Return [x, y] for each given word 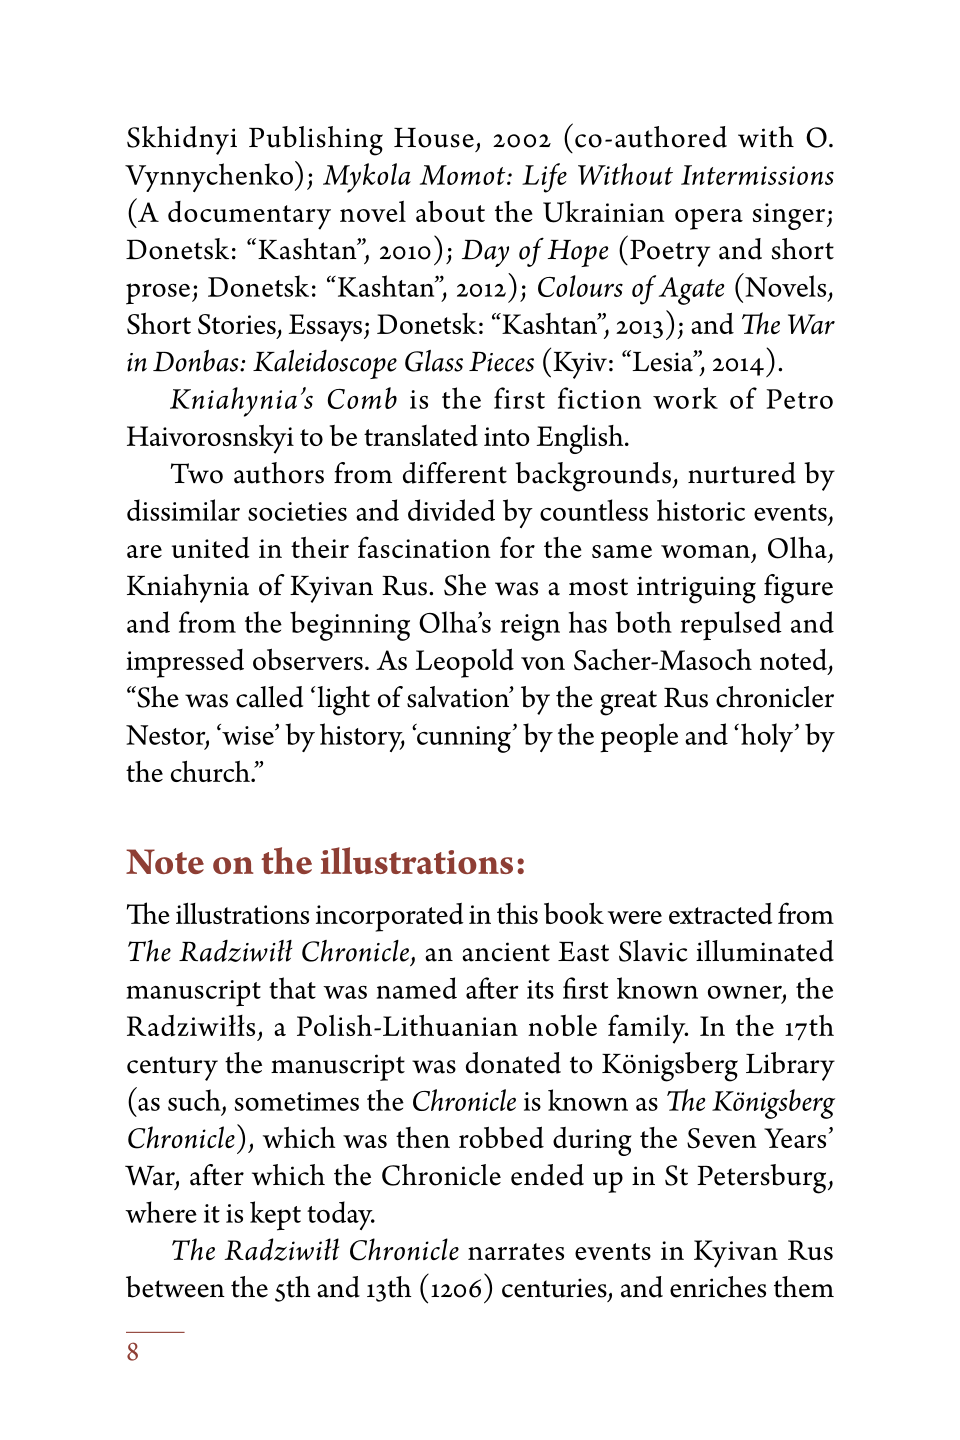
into [507, 436]
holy [767, 737]
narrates [516, 1251]
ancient [506, 952]
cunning [463, 738]
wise [248, 734]
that [292, 988]
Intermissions [757, 175]
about [450, 211]
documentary [249, 215]
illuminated [765, 951]
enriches [718, 1287]
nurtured [742, 473]
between [175, 1287]
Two [197, 473]
